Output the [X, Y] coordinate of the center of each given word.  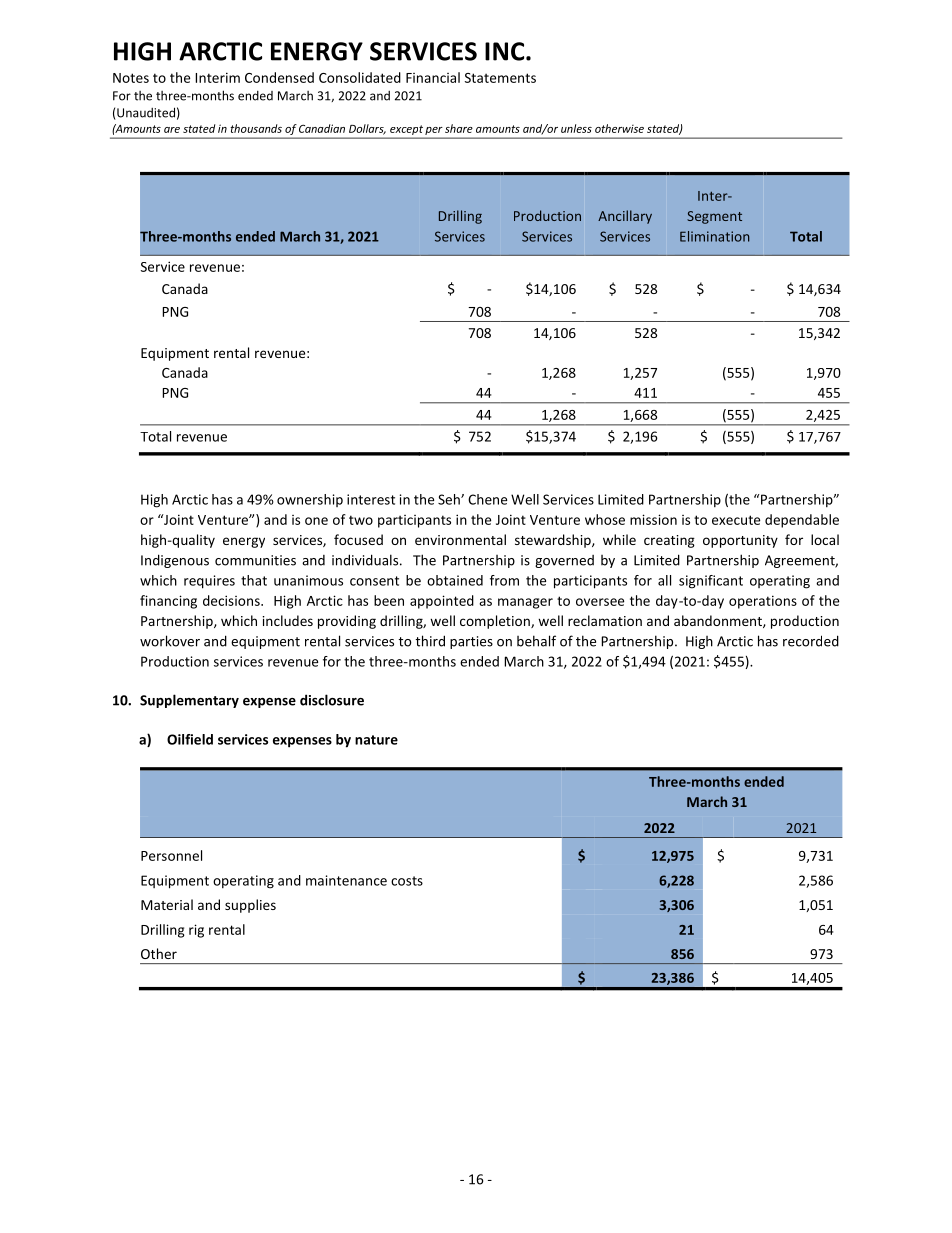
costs [407, 881]
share [459, 128]
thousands [256, 128]
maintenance [346, 880]
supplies [250, 906]
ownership [310, 500]
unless [576, 128]
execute [736, 520]
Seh [450, 499]
